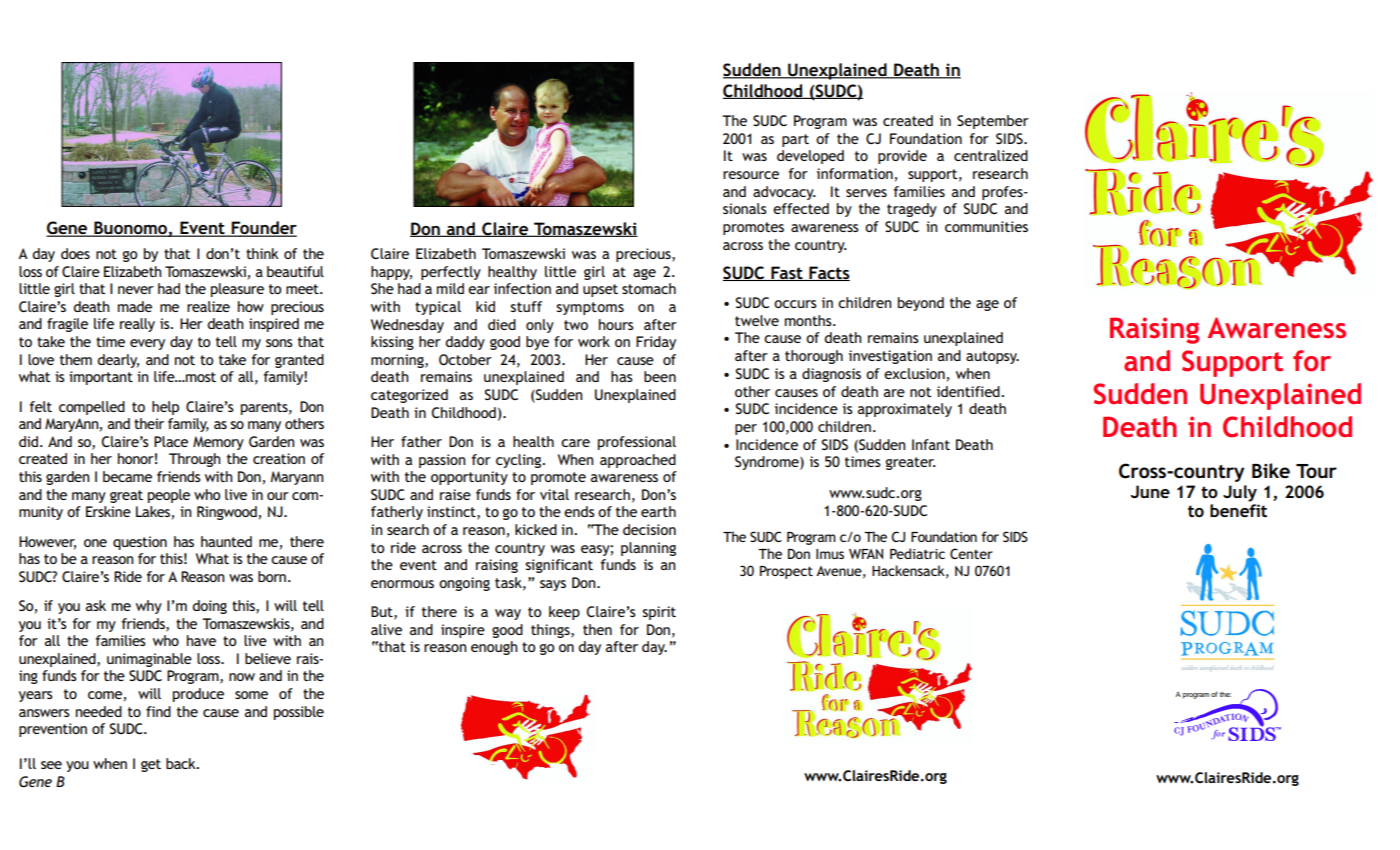 This screenshot has height=850, width=1400. What do you see at coordinates (171, 441) in the screenshot?
I see `Place` at bounding box center [171, 441].
